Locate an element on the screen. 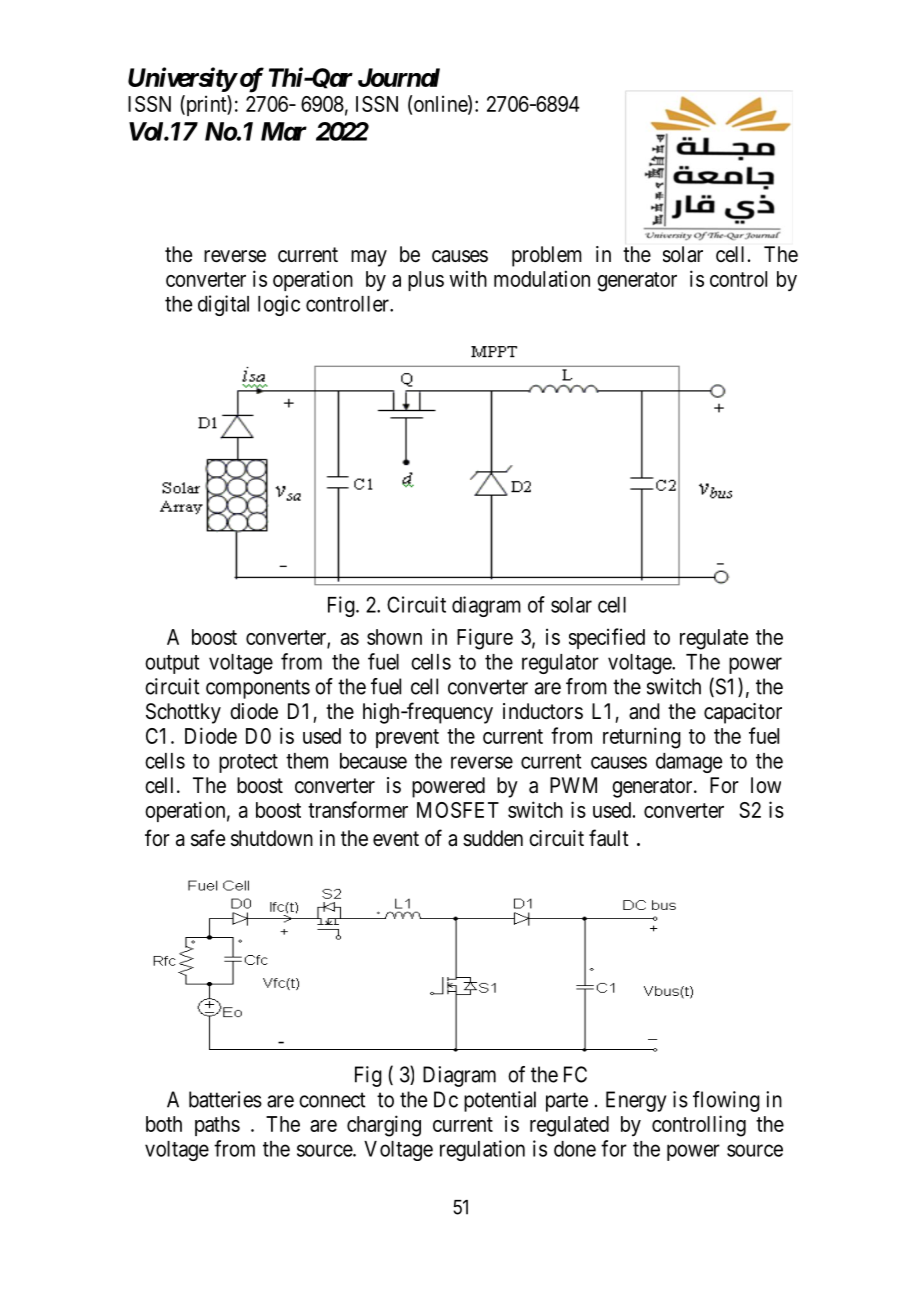 Image resolution: width=924 pixels, height=1305 pixels. Mar is located at coordinates (284, 131).
